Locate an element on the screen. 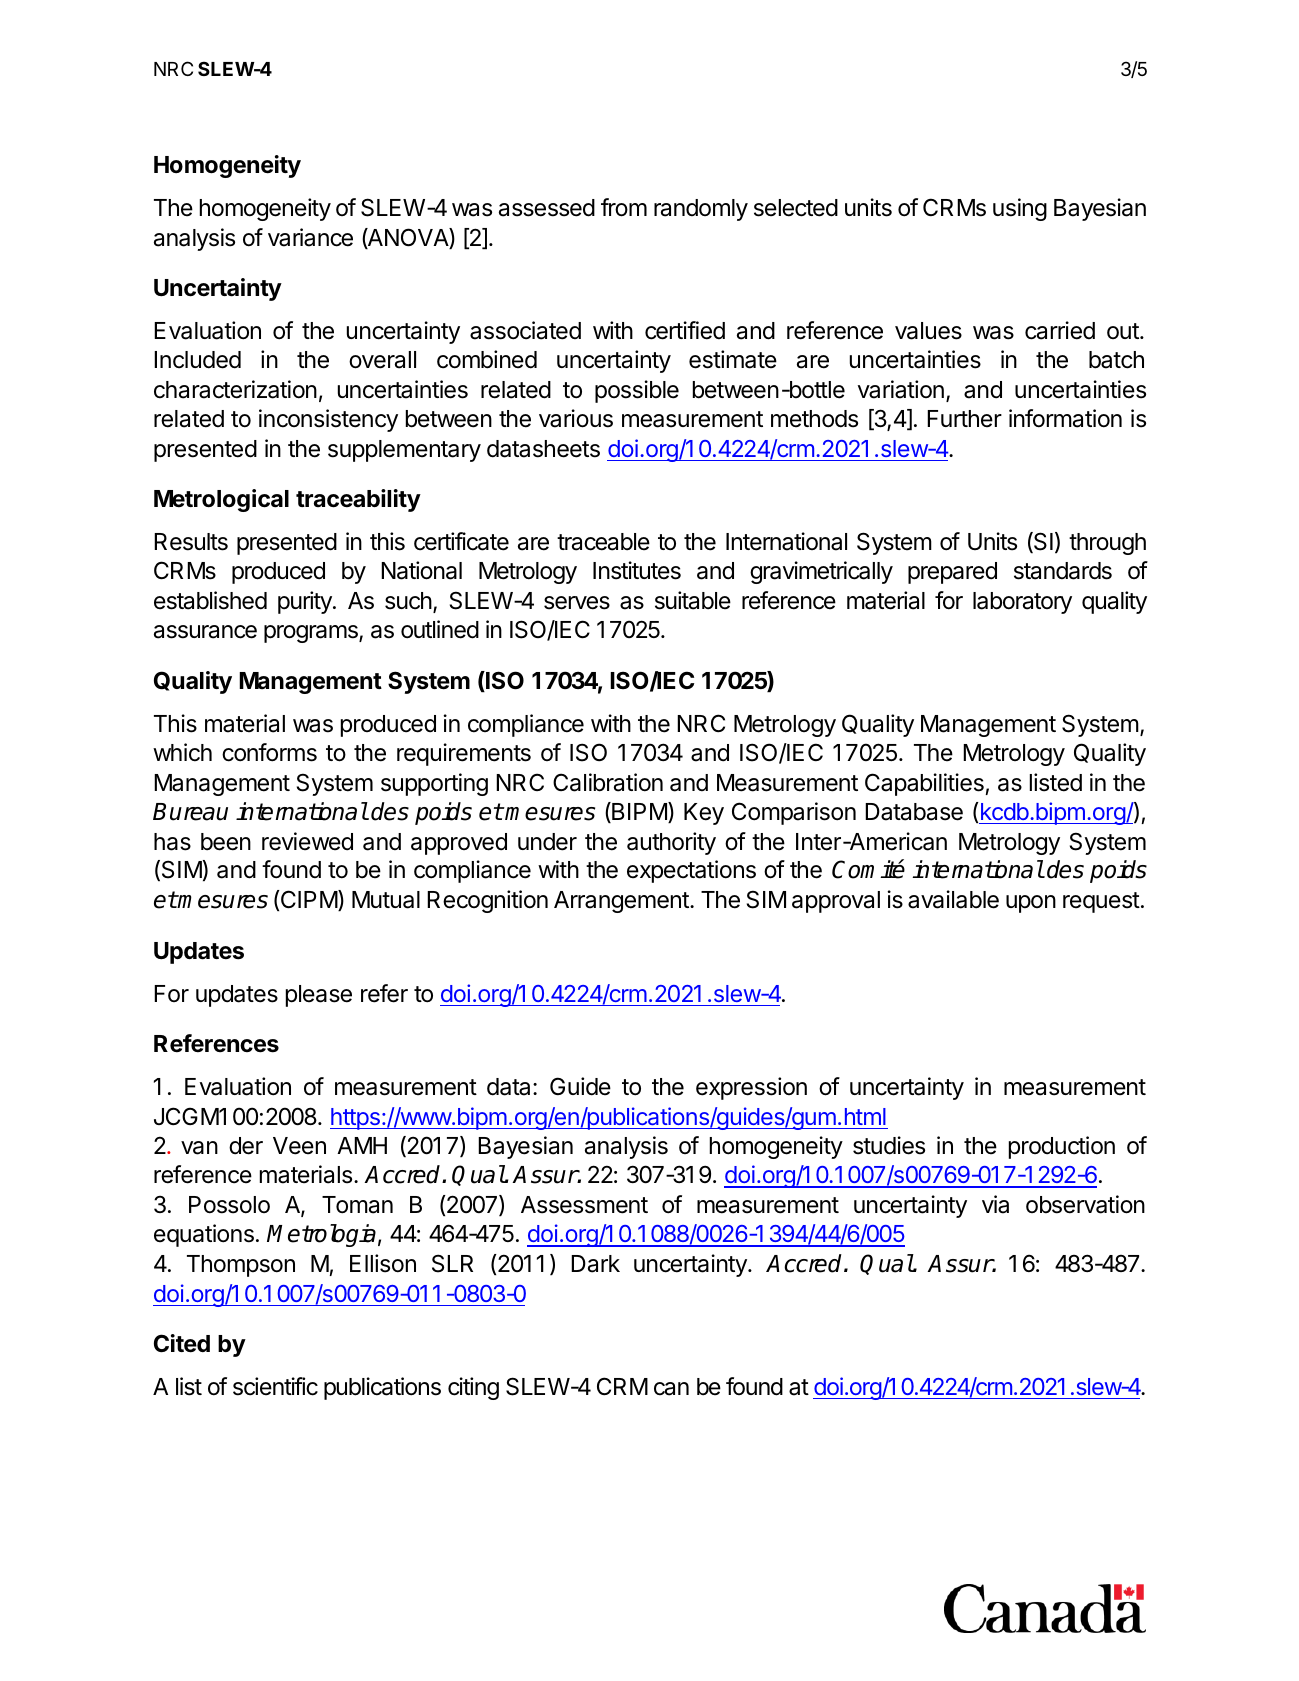 Image resolution: width=1299 pixels, height=1681 pixels. purity is located at coordinates (306, 602).
